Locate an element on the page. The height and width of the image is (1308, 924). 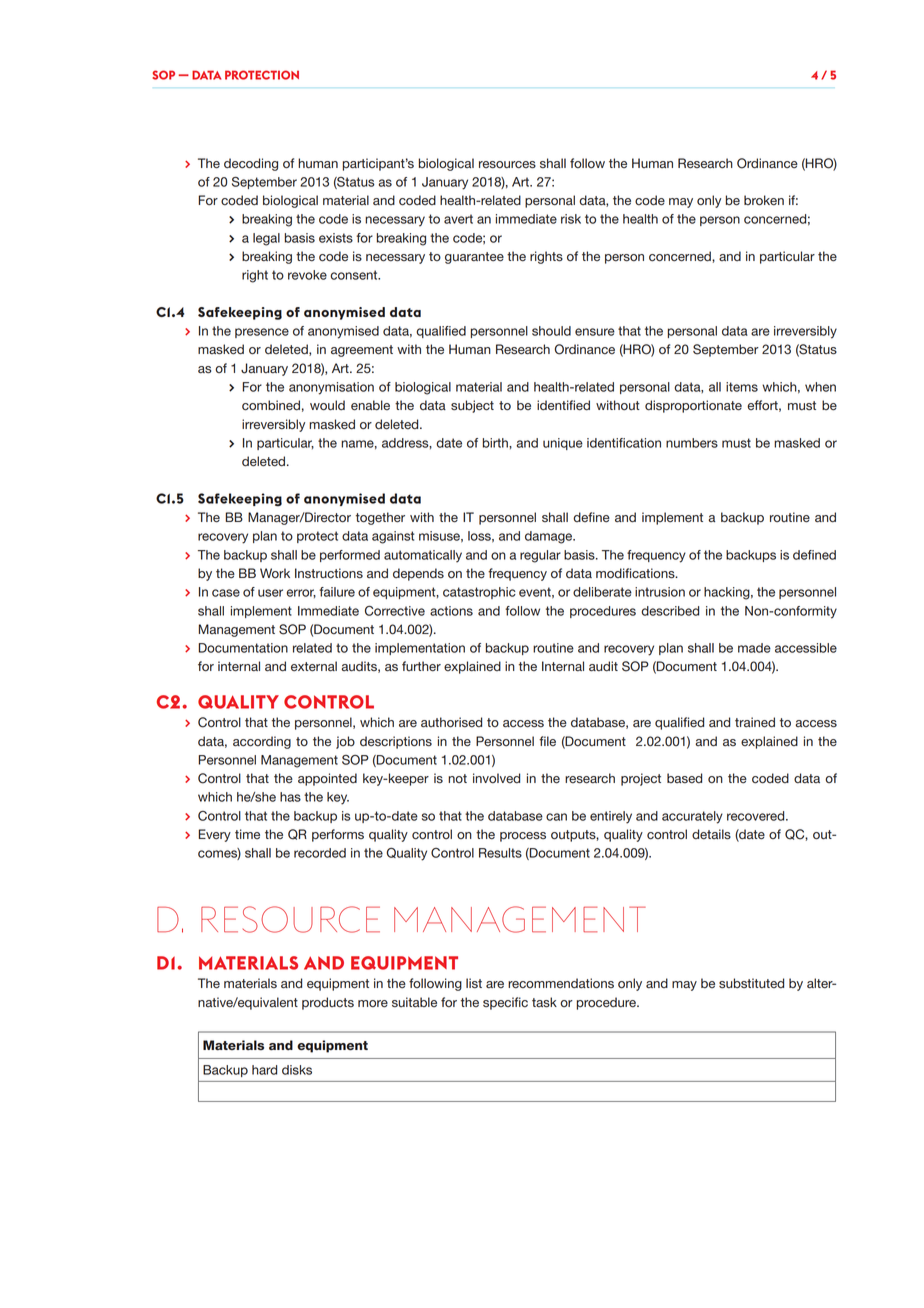
risk is located at coordinates (571, 219).
